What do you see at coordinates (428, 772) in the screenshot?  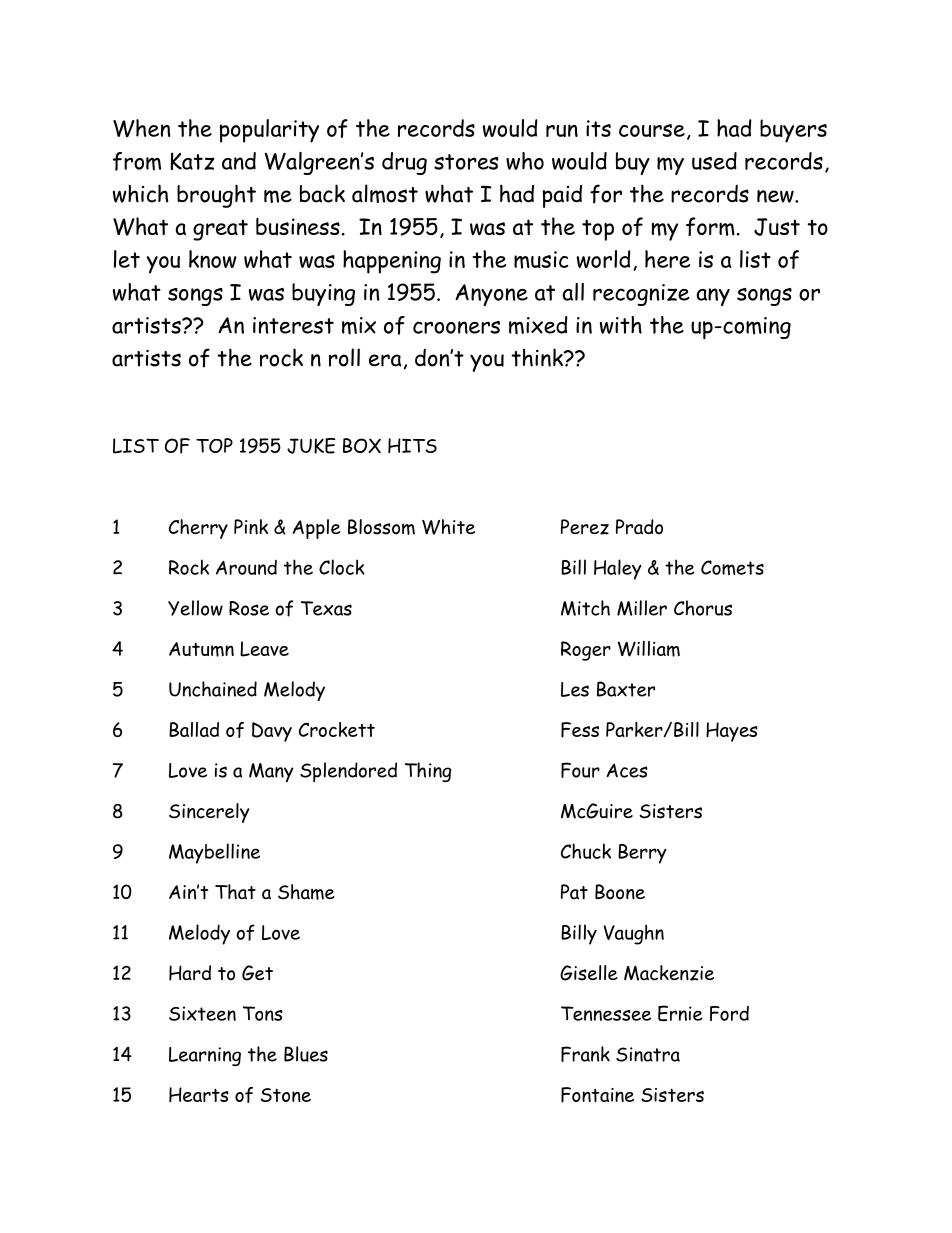 I see `Thing` at bounding box center [428, 772].
